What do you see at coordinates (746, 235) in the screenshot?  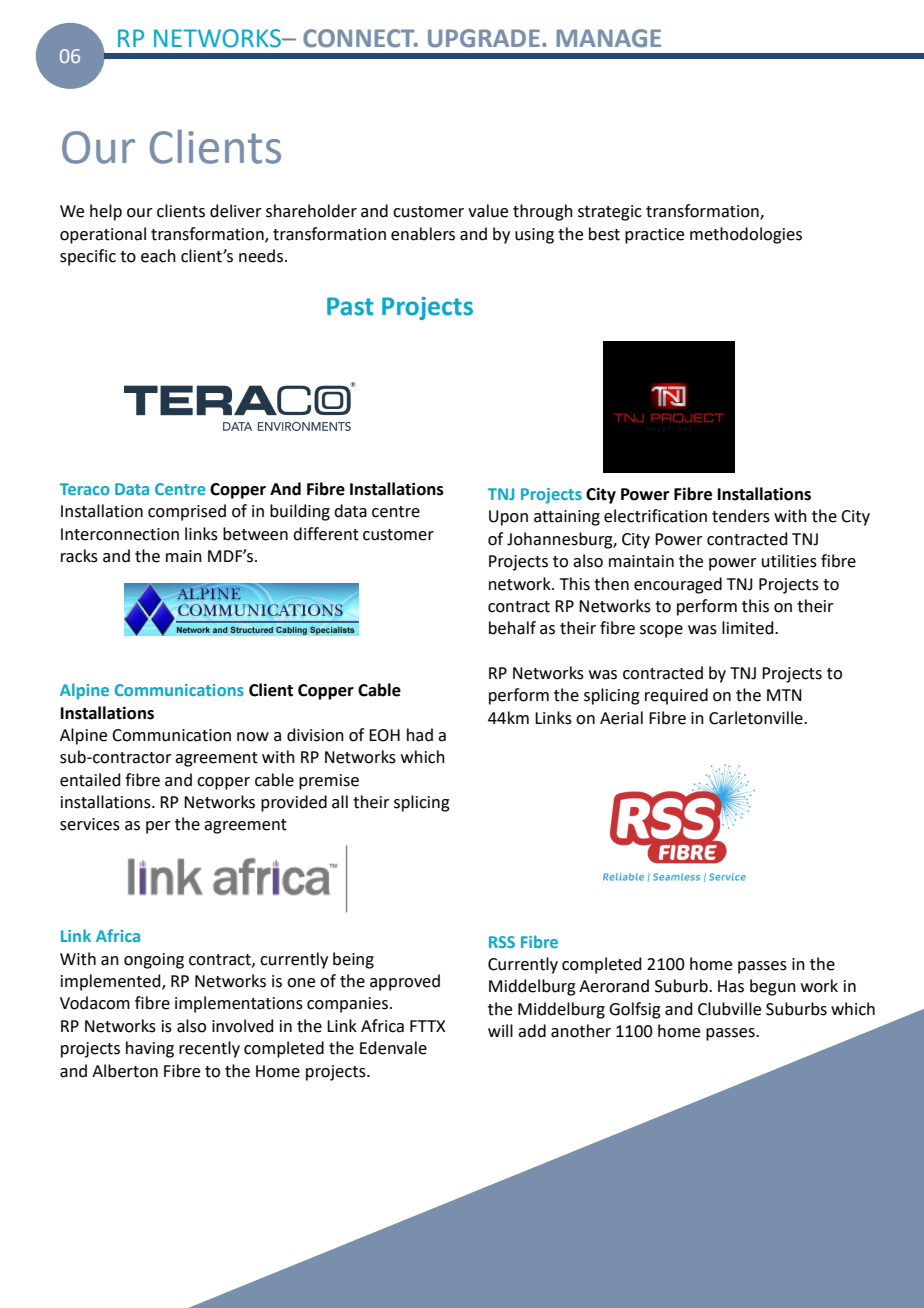 I see `methodologies` at bounding box center [746, 235].
